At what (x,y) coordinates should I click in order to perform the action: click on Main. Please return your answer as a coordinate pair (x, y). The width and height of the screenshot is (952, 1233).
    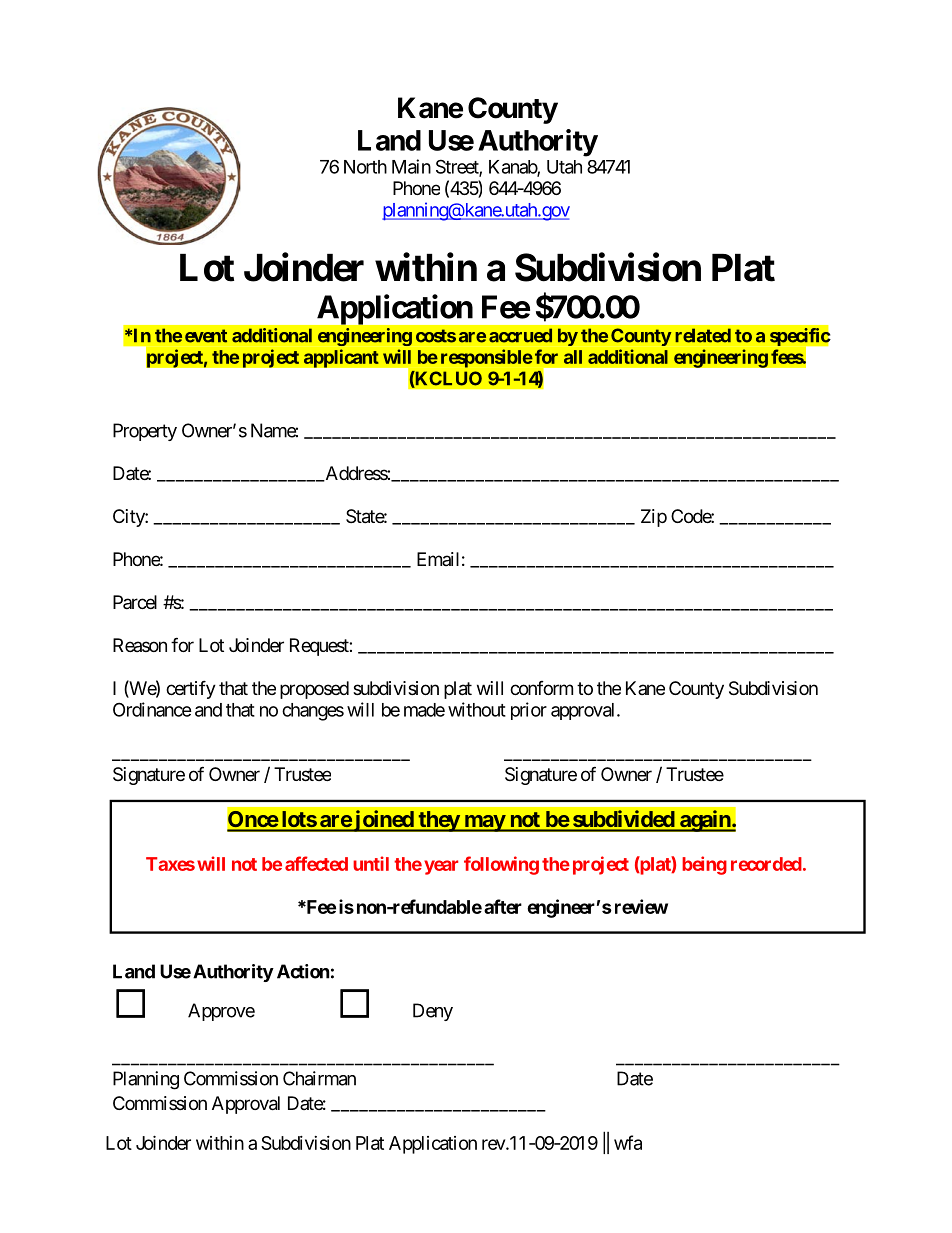
    Looking at the image, I should click on (411, 166).
